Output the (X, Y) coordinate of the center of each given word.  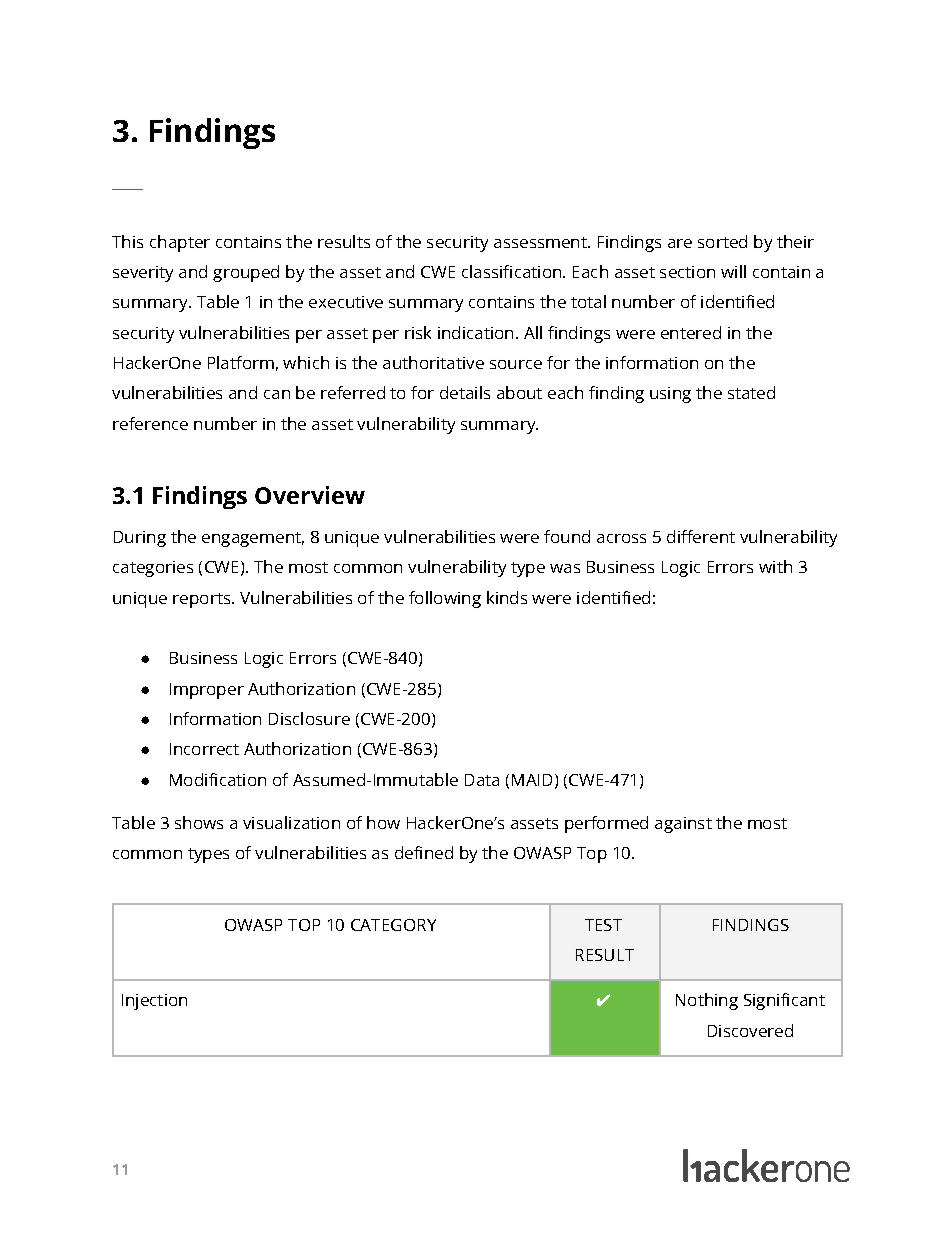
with (775, 566)
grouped (246, 273)
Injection (154, 1002)
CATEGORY (393, 925)
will (733, 271)
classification (513, 271)
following (445, 599)
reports (203, 600)
